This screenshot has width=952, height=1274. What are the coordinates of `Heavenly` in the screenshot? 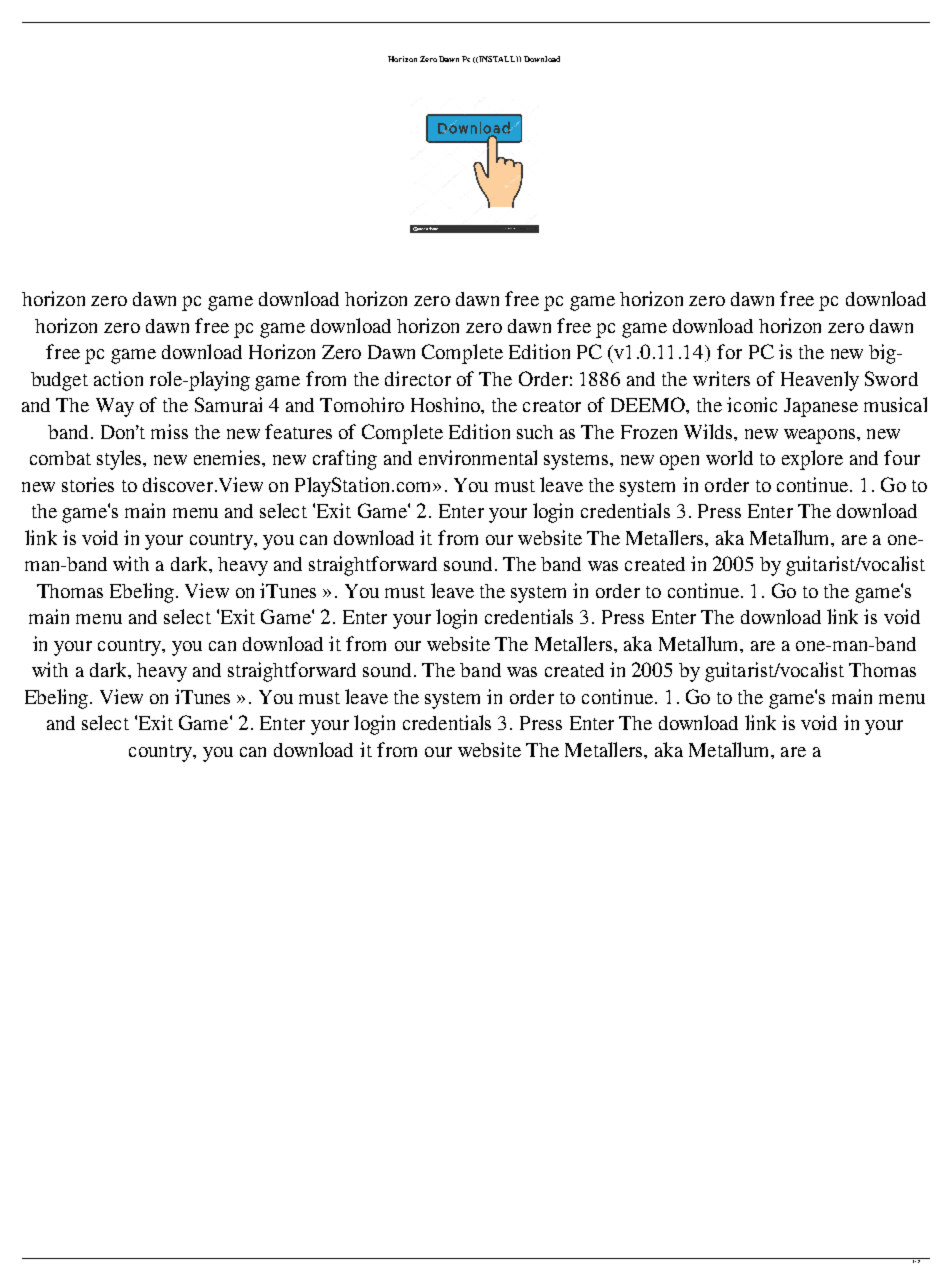 It's located at (820, 381).
